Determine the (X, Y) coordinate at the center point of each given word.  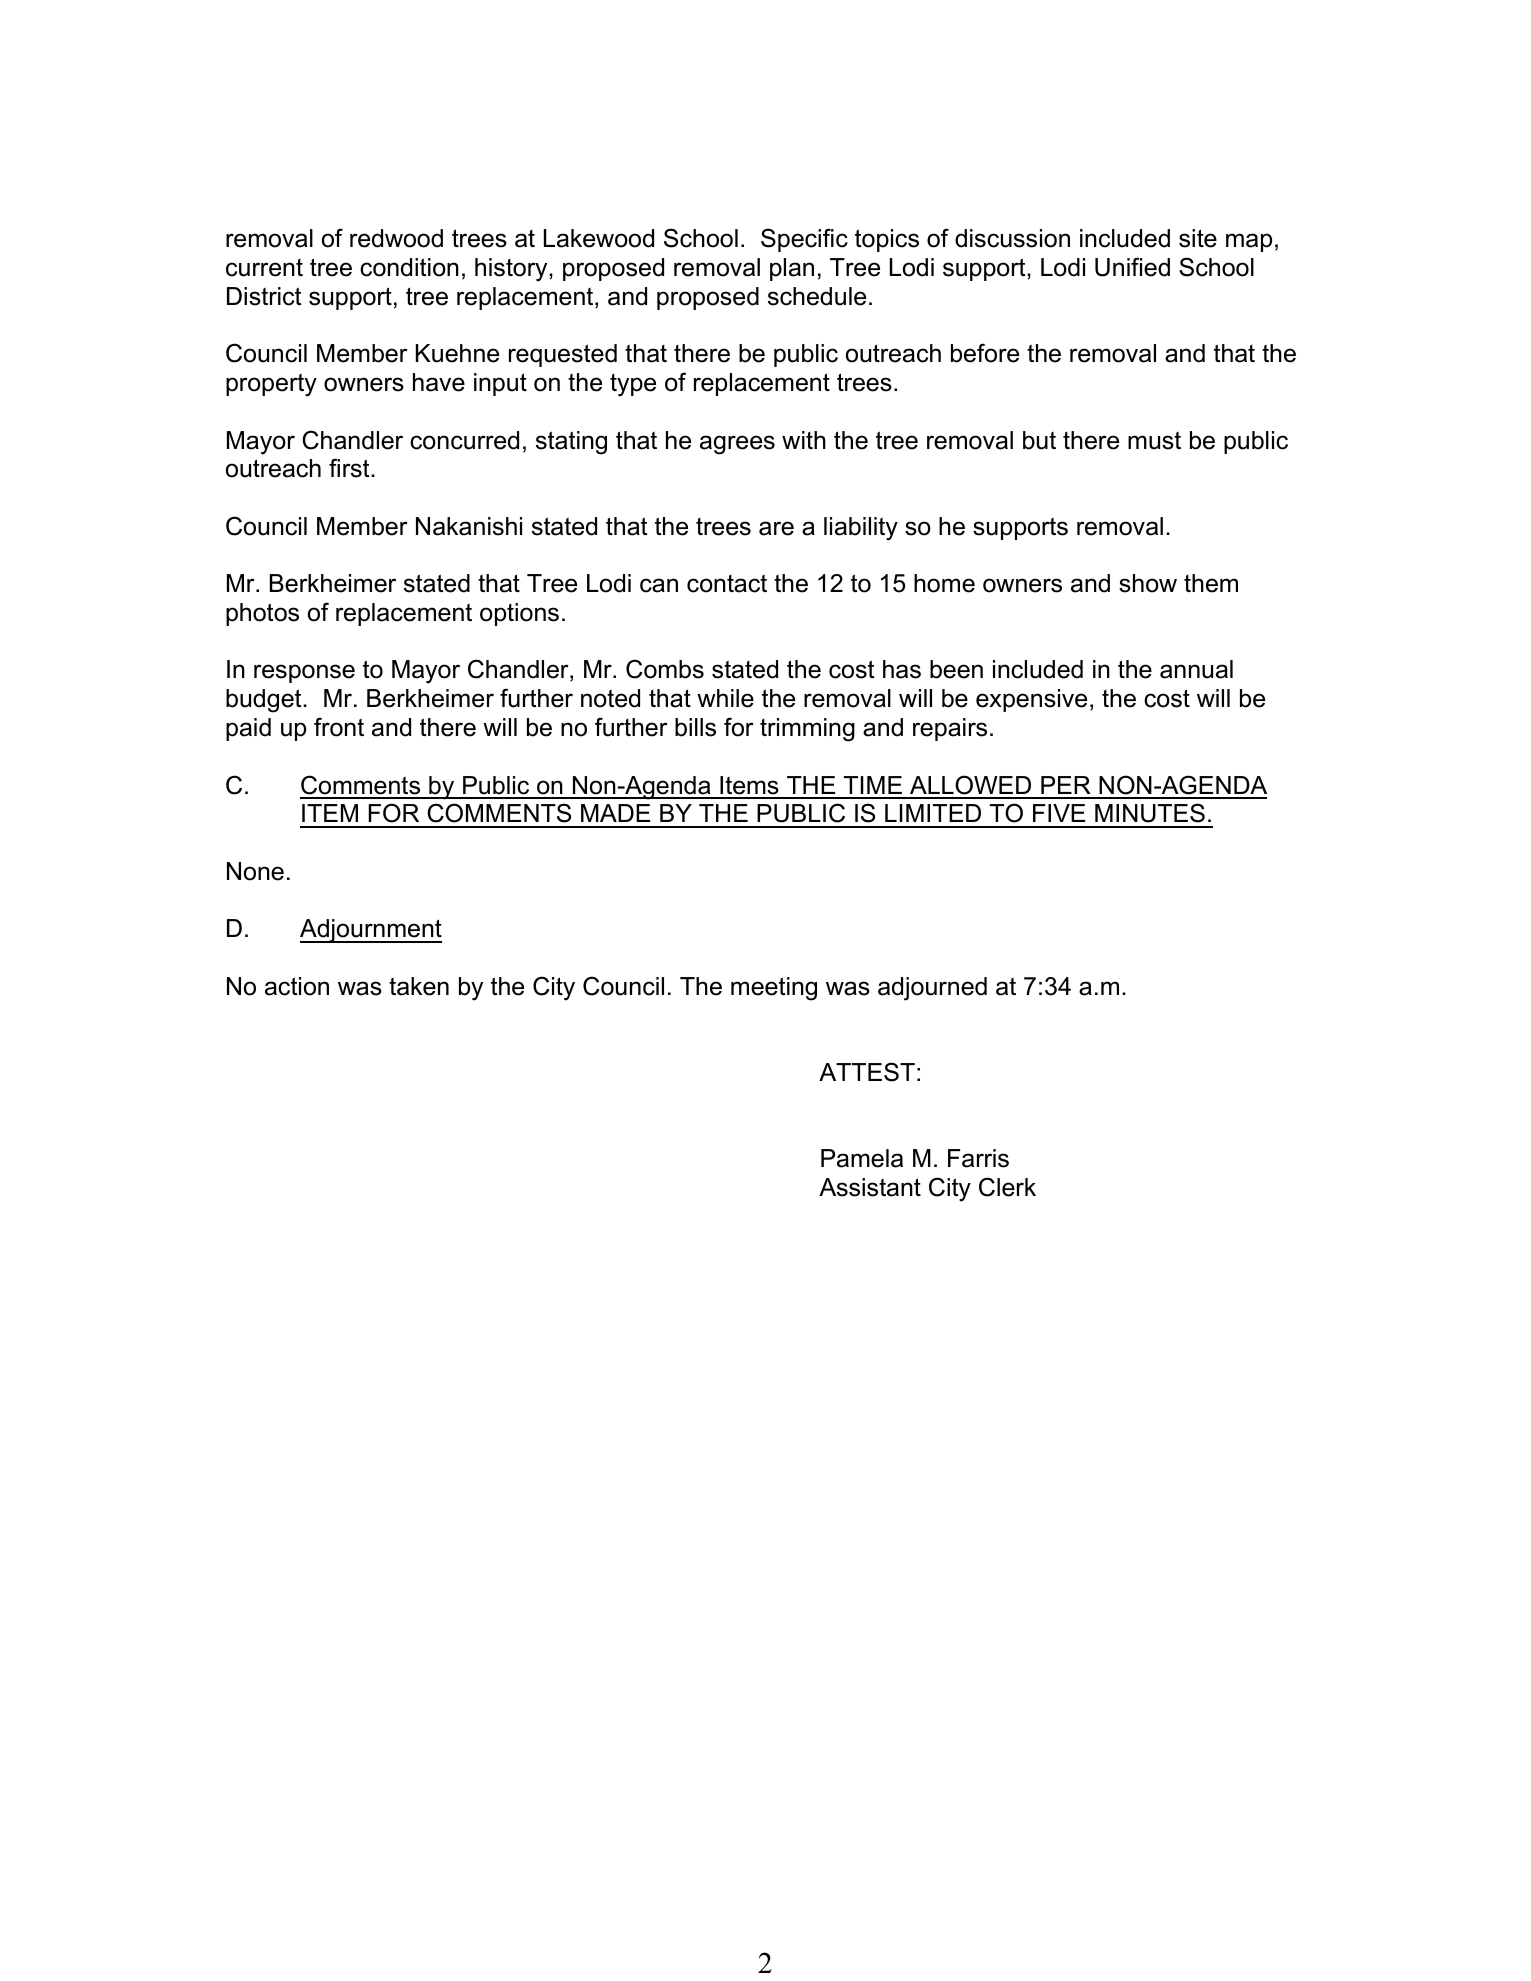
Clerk (1007, 1187)
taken (419, 986)
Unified (1132, 267)
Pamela (862, 1158)
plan (792, 269)
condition (409, 267)
